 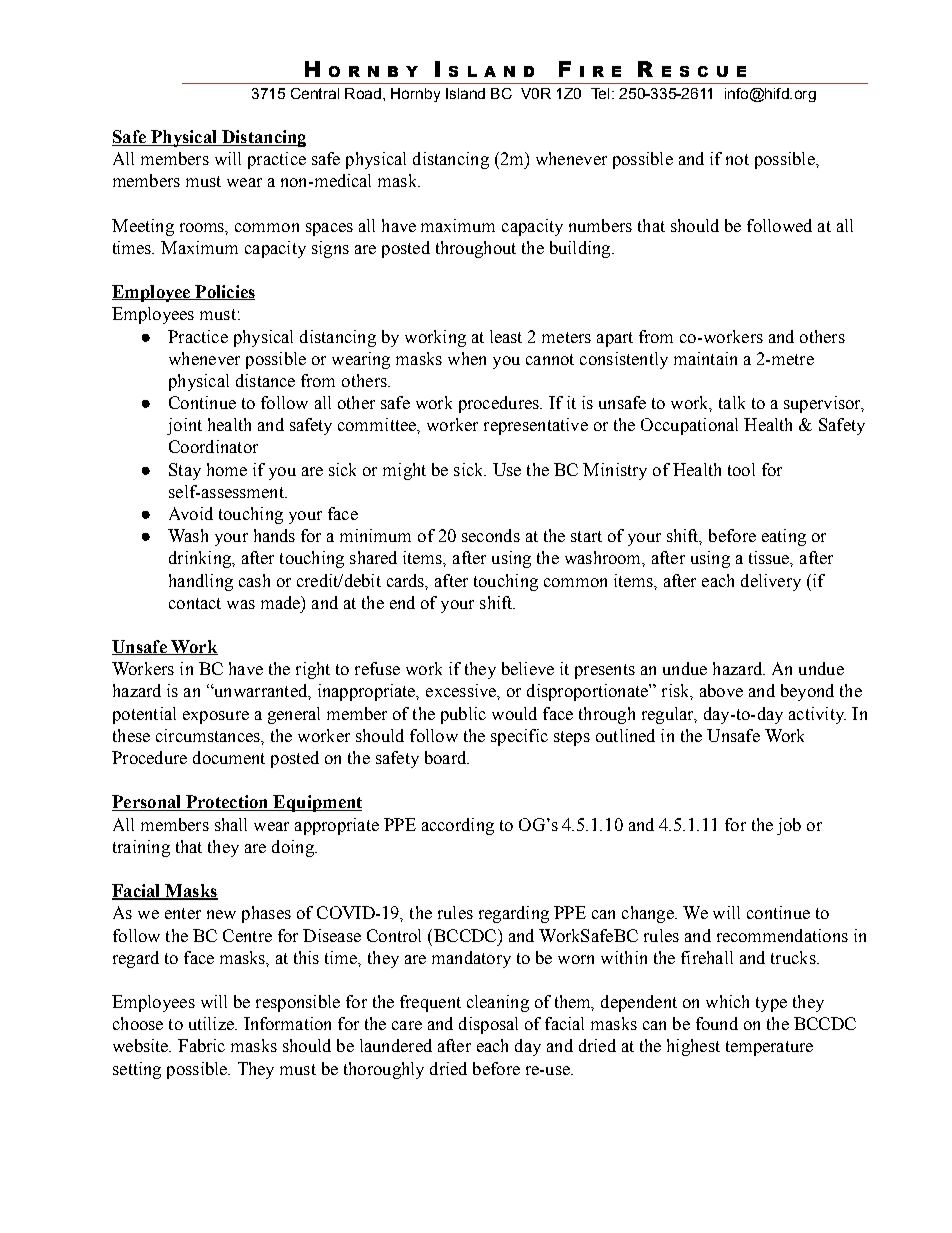 I want to click on Fabric, so click(x=201, y=1045).
